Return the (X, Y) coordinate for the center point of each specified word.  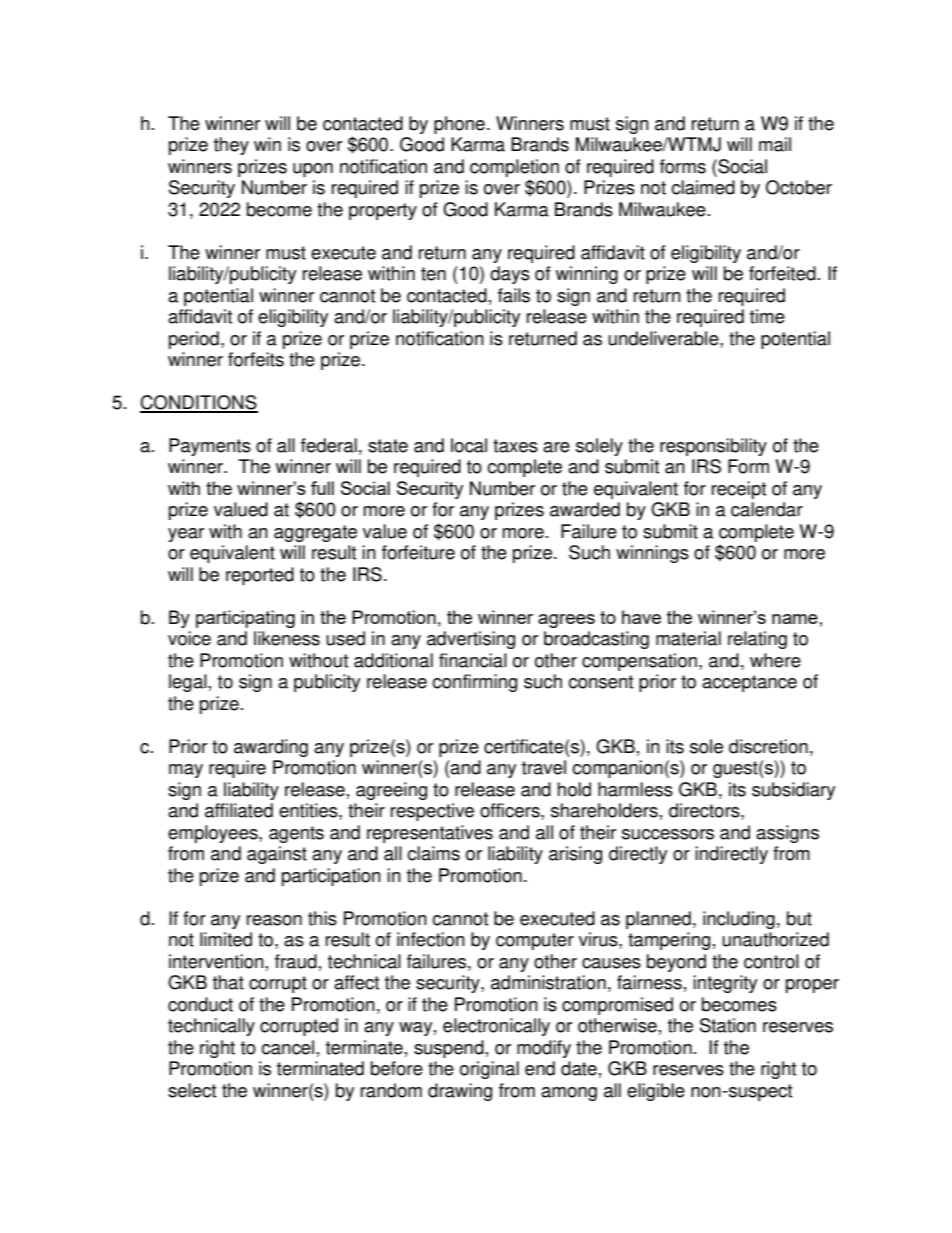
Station (728, 1025)
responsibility (713, 447)
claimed (703, 187)
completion (514, 168)
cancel (287, 1047)
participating (245, 619)
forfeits (256, 359)
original (489, 1070)
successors (668, 834)
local (469, 445)
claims (433, 853)
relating (757, 640)
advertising (471, 640)
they (231, 146)
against (277, 855)
